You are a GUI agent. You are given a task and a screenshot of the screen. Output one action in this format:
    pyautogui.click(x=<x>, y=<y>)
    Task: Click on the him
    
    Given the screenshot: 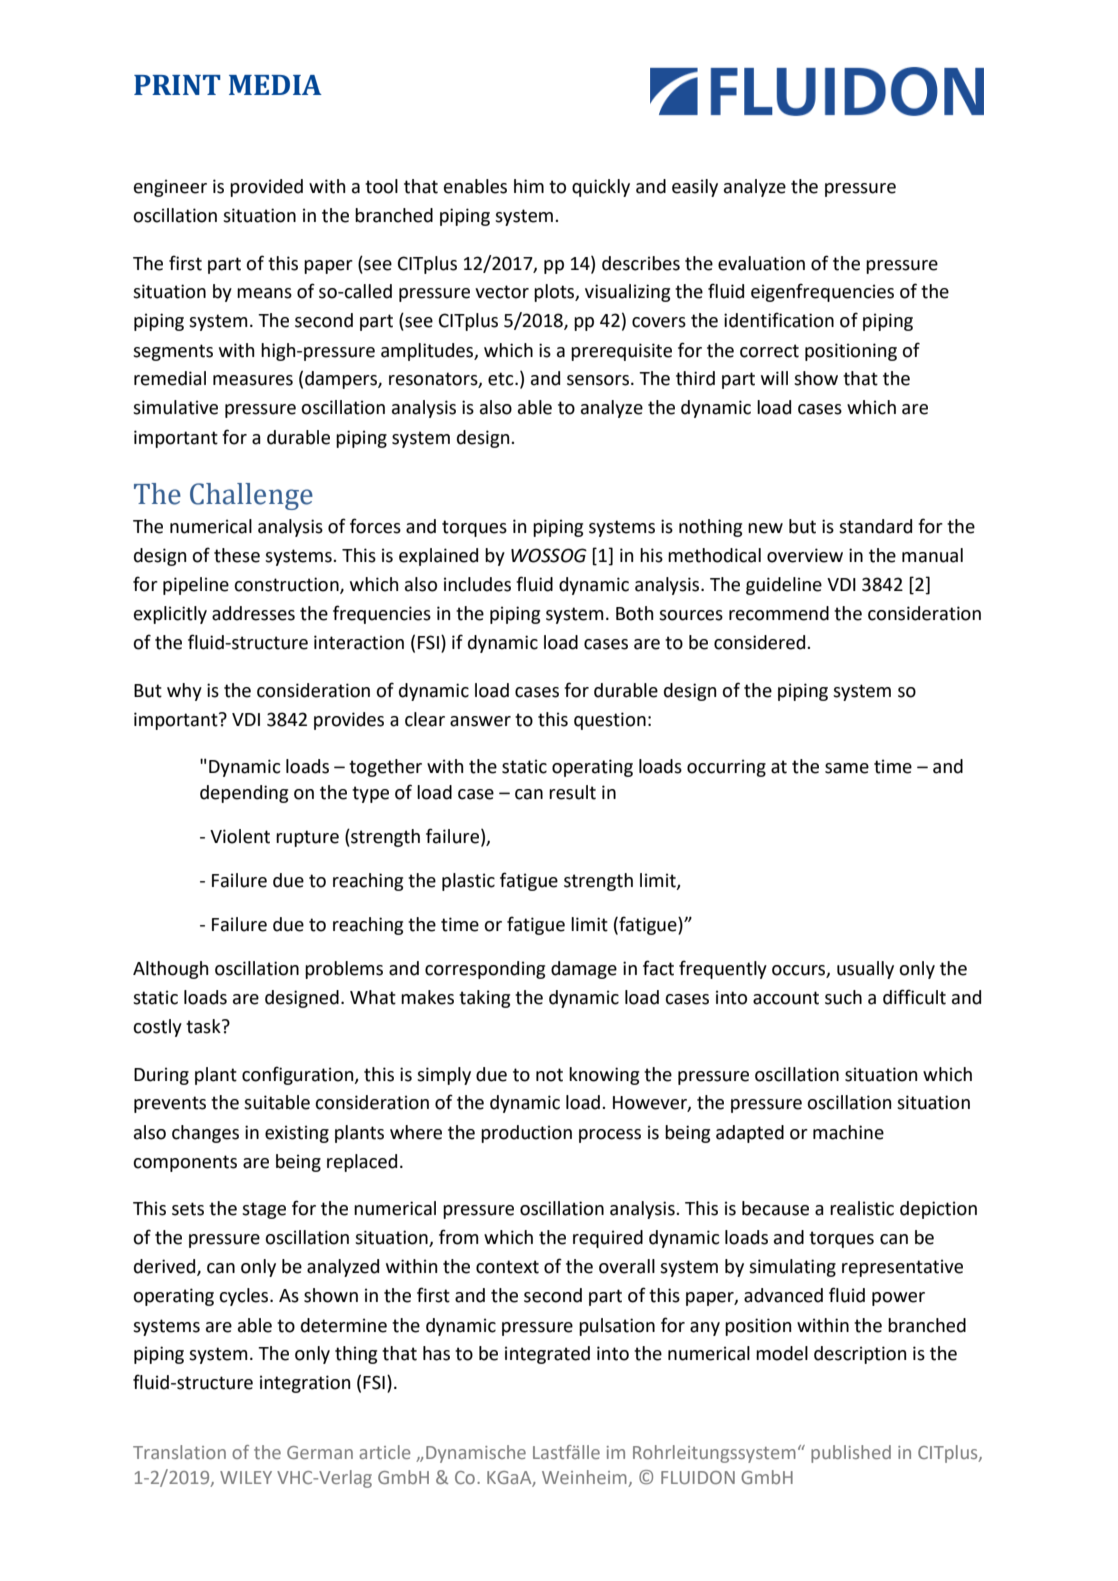 What is the action you would take?
    pyautogui.click(x=529, y=186)
